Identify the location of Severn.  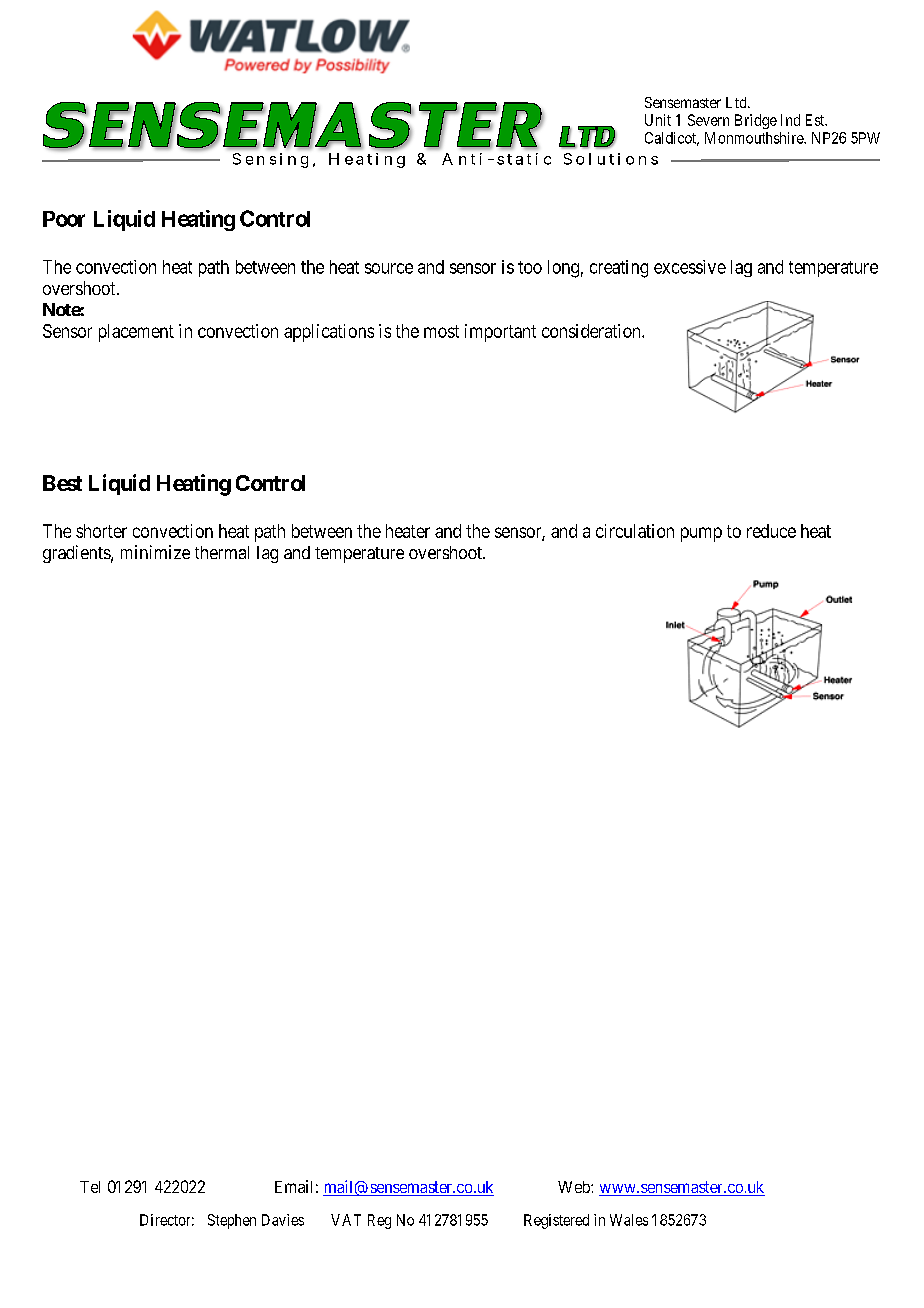
(708, 120).
